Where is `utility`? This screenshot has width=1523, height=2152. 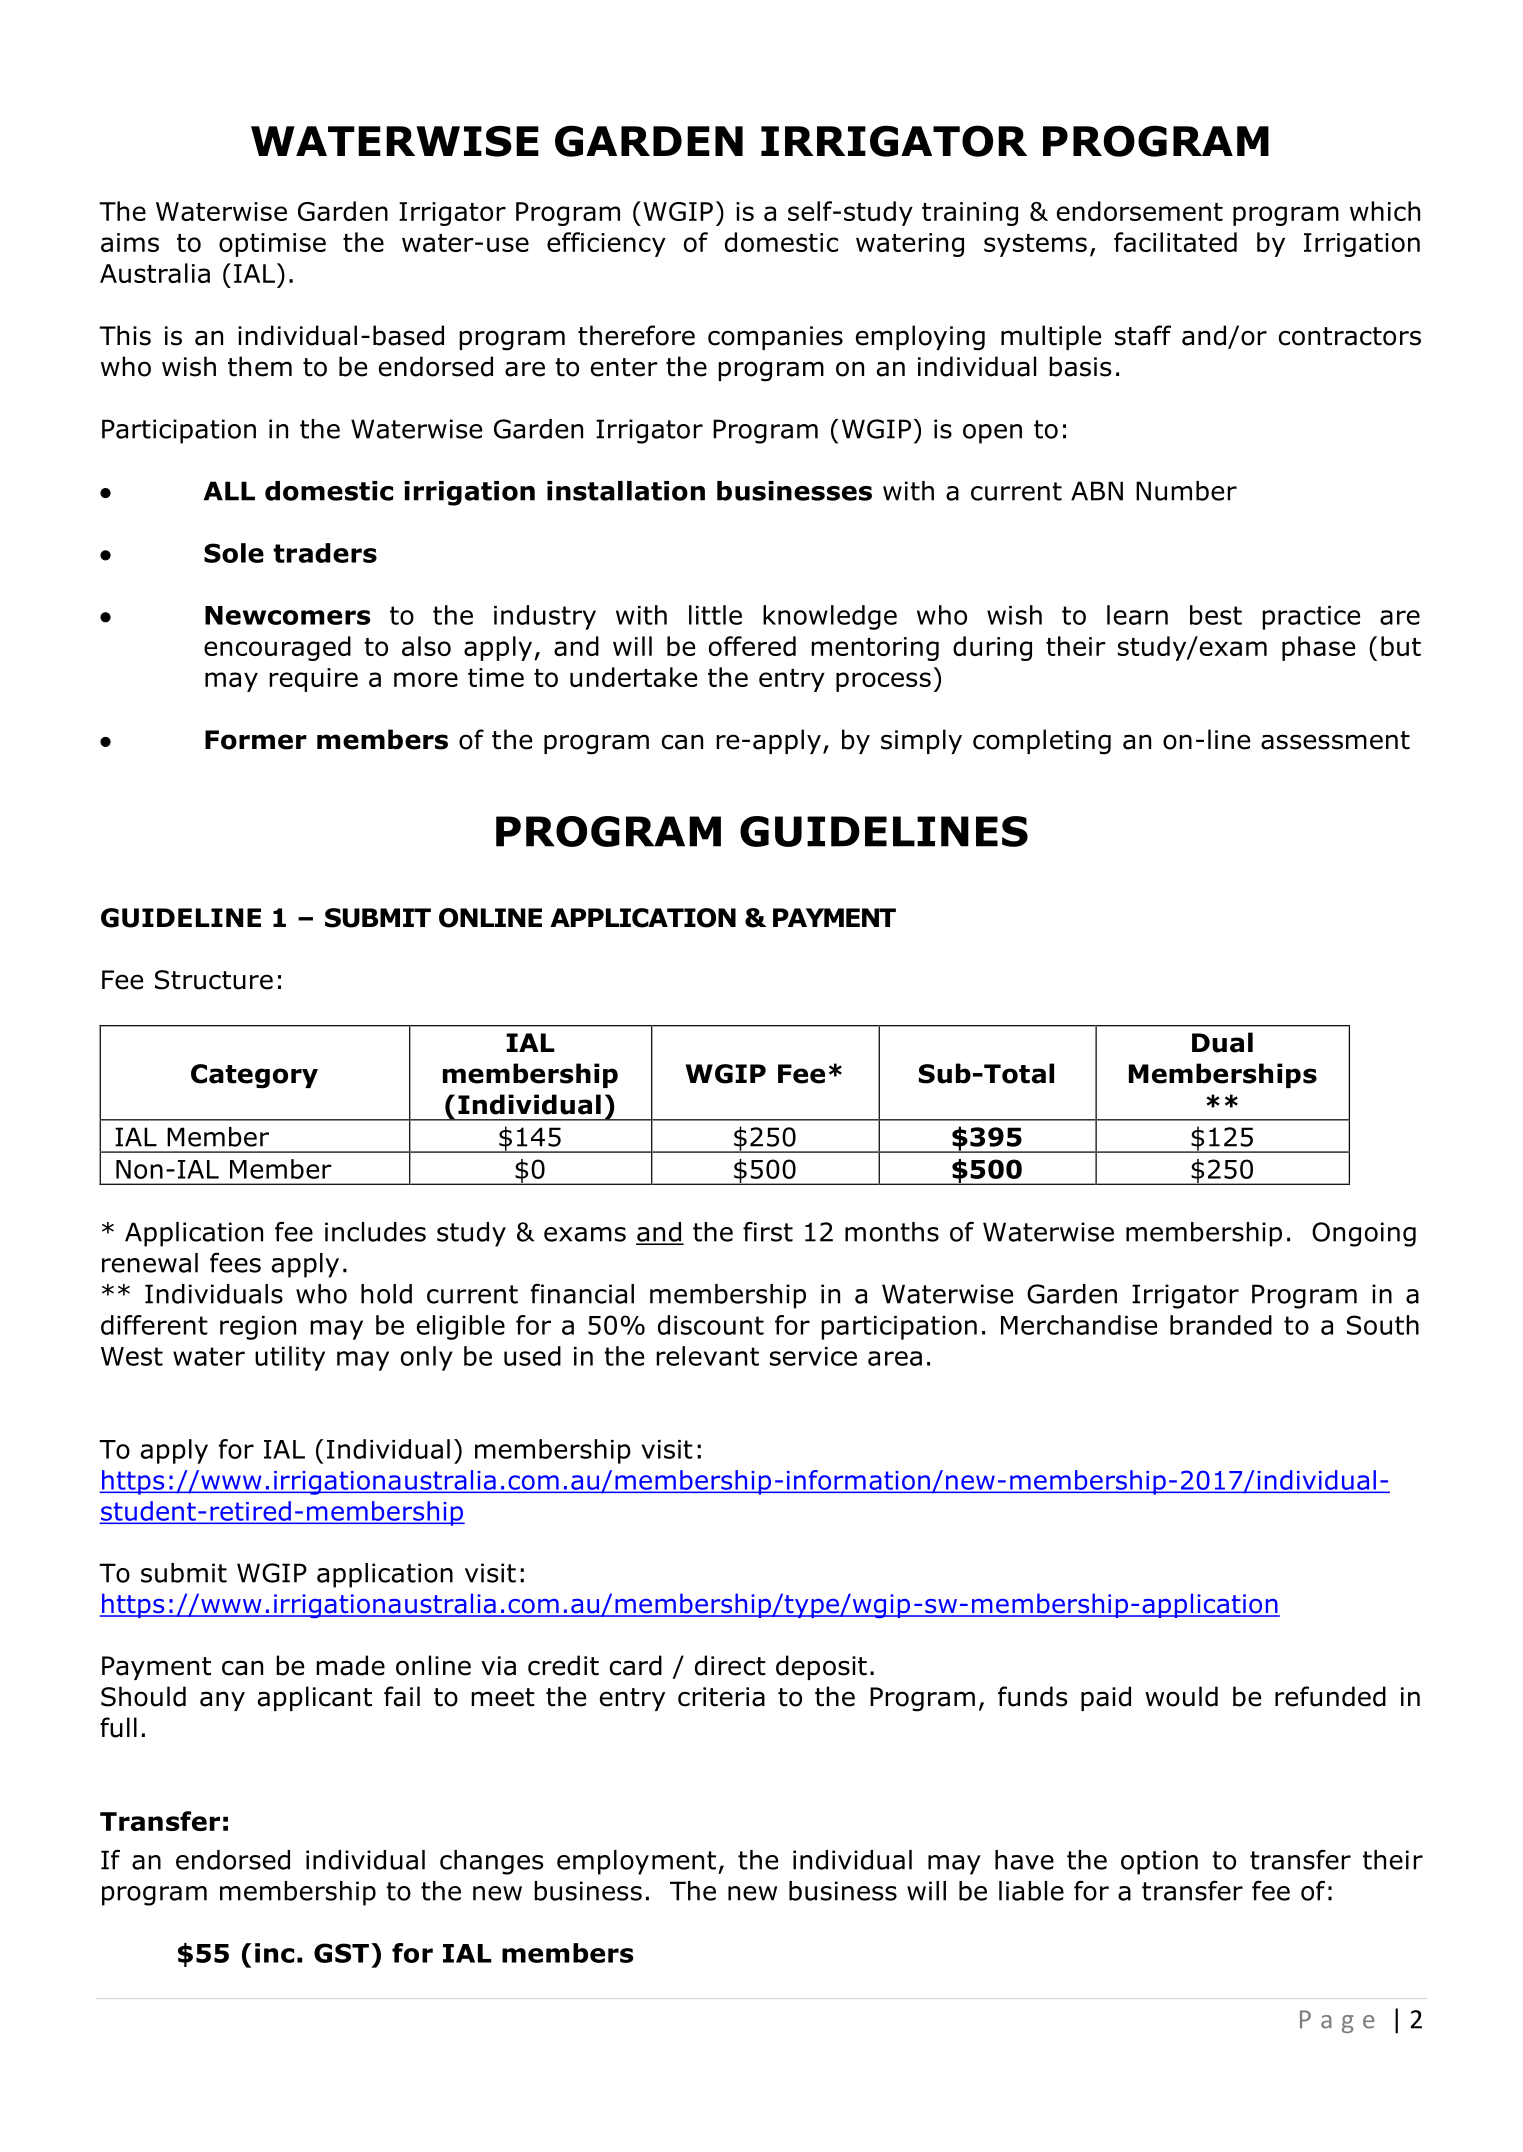
utility is located at coordinates (290, 1358).
